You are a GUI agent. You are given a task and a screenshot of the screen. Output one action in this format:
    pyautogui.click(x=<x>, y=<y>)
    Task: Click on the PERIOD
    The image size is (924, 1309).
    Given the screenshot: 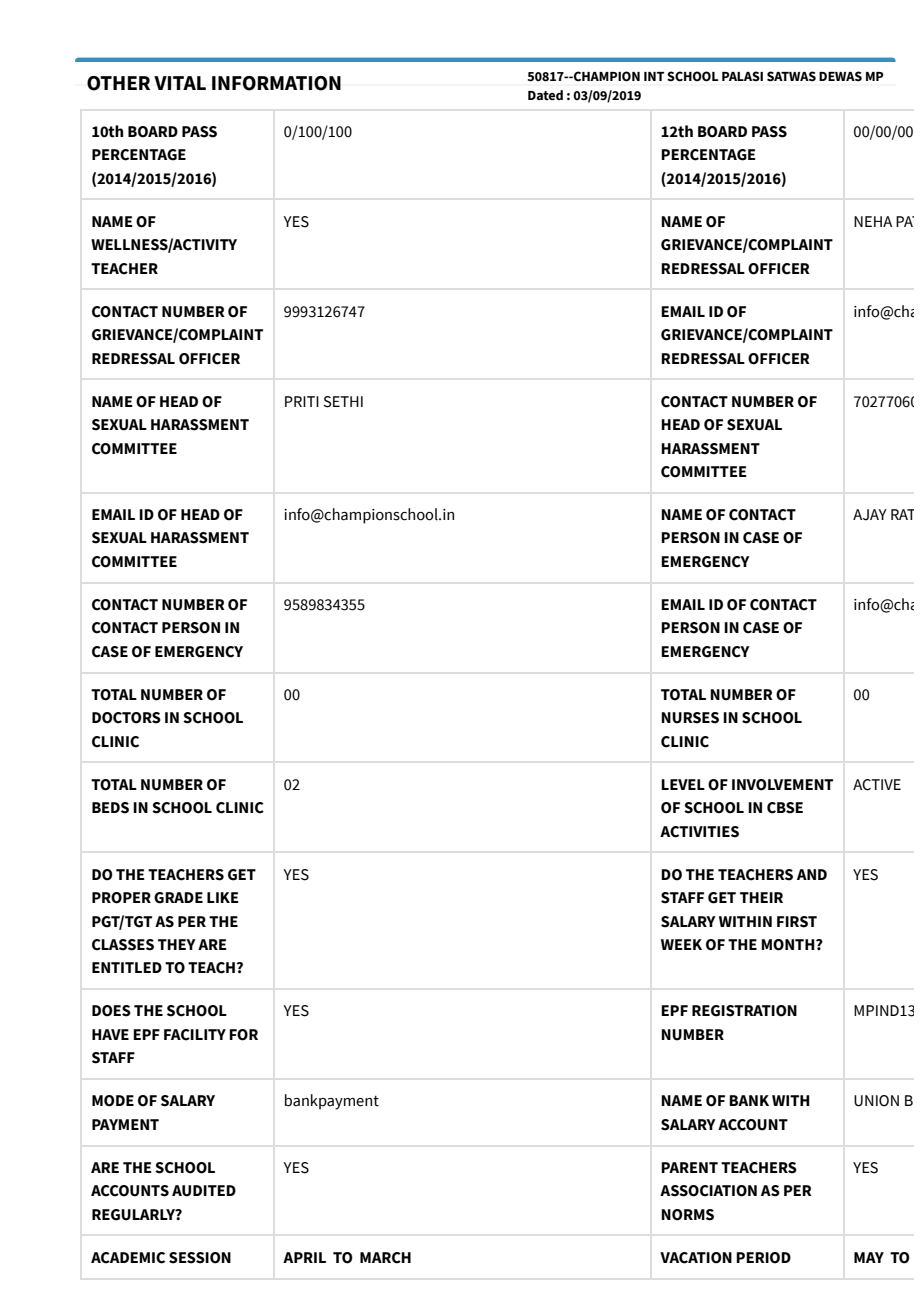 What is the action you would take?
    pyautogui.click(x=763, y=1258)
